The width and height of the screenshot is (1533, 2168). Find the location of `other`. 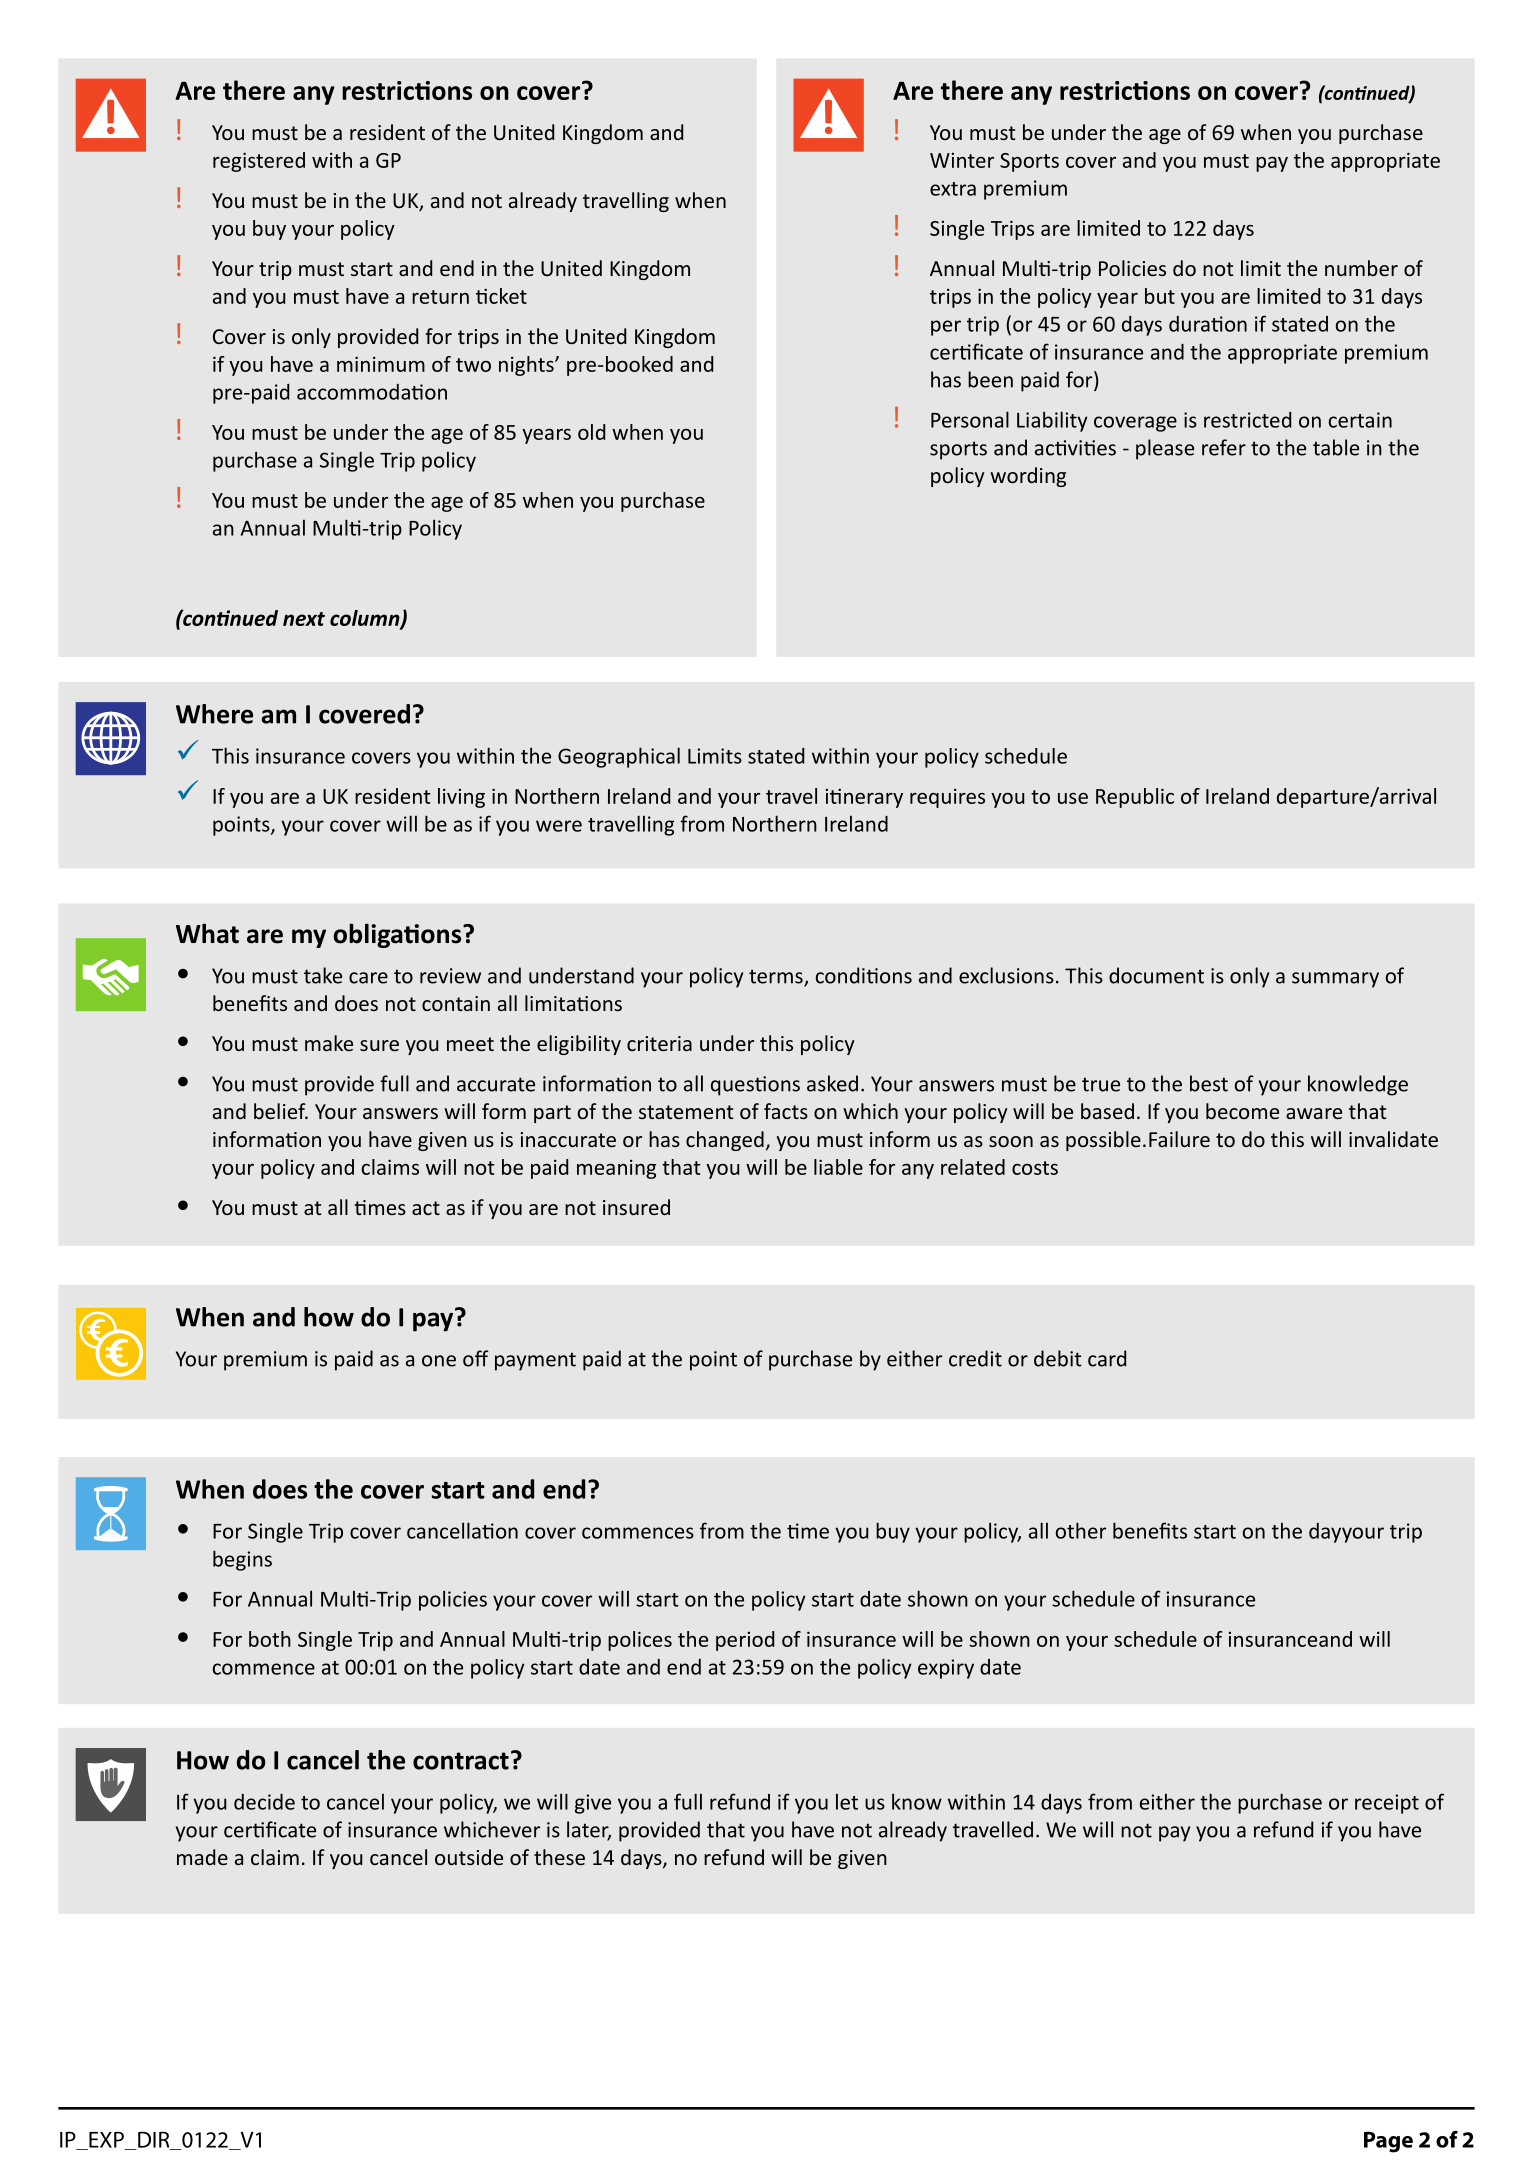

other is located at coordinates (1080, 1530).
